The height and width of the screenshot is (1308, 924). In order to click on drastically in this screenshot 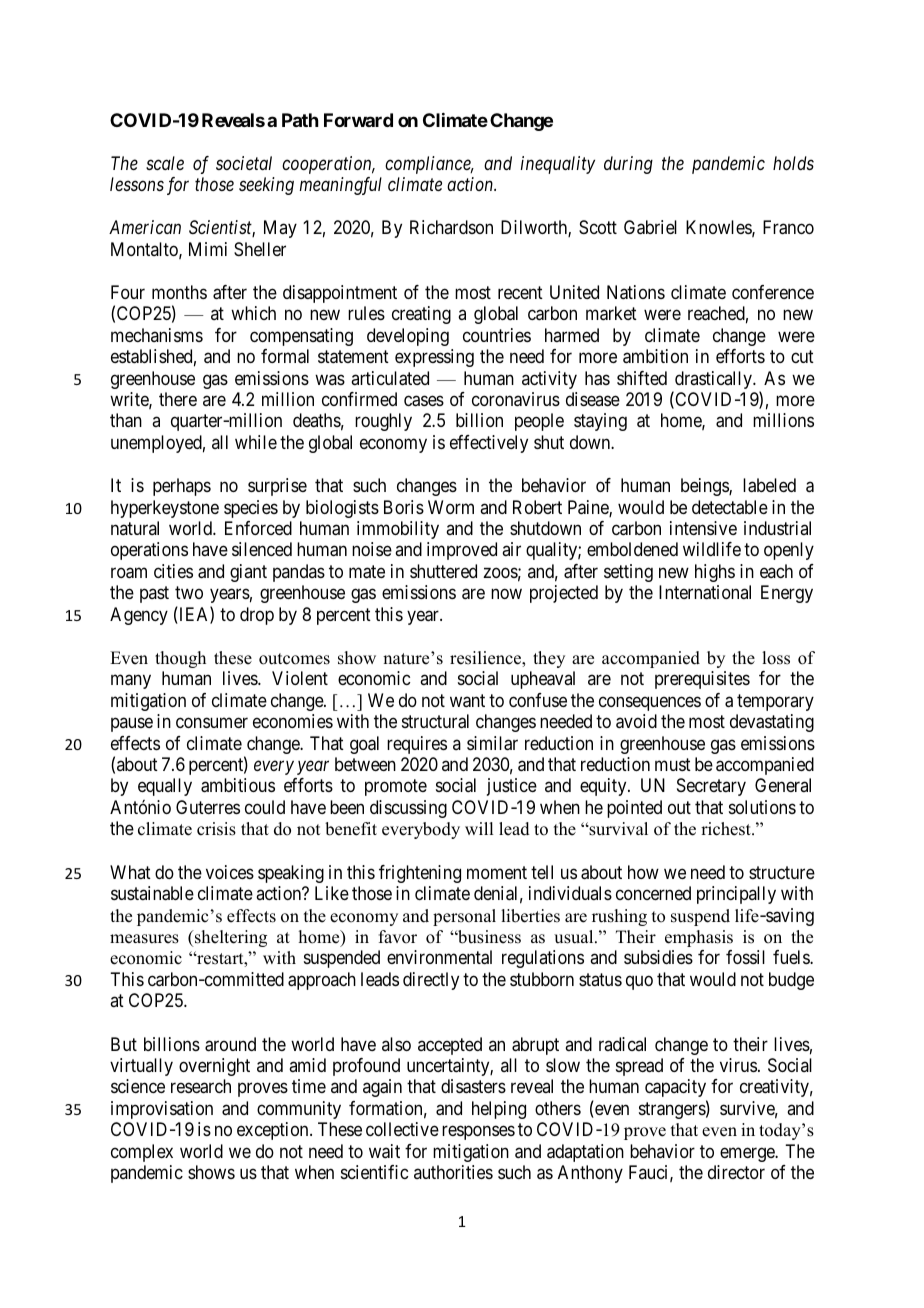, I will do `click(714, 381)`.
